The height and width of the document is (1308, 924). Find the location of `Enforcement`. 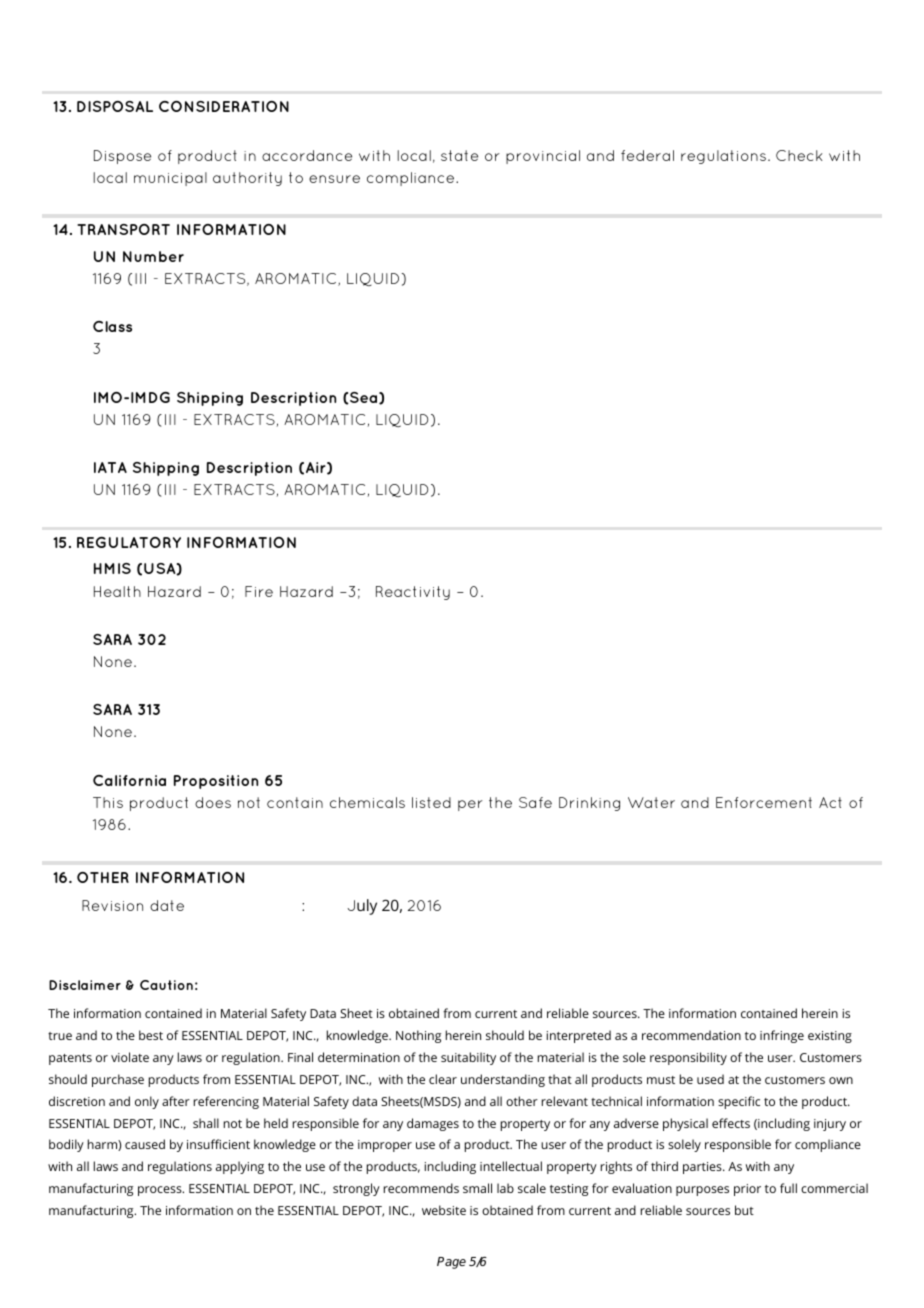

Enforcement is located at coordinates (764, 802).
